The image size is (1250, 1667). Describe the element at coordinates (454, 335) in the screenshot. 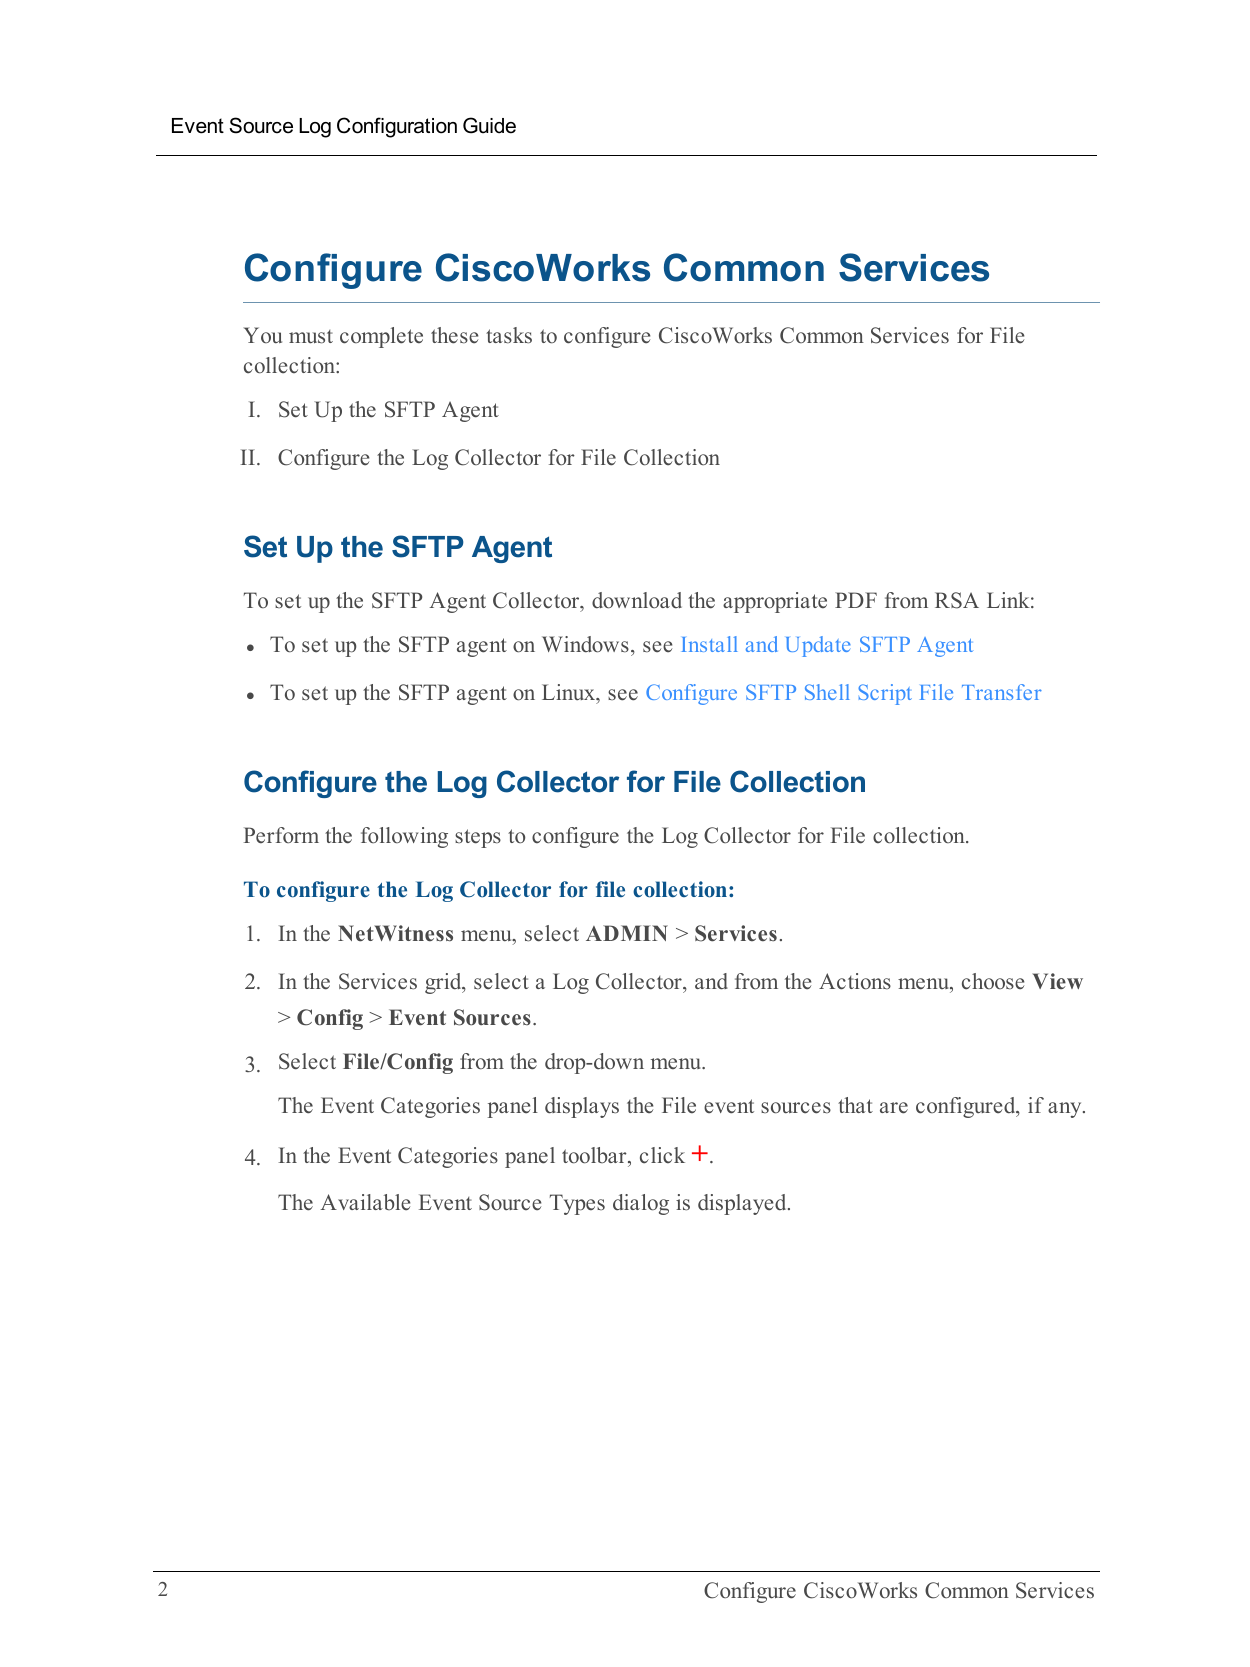

I see `these` at that location.
